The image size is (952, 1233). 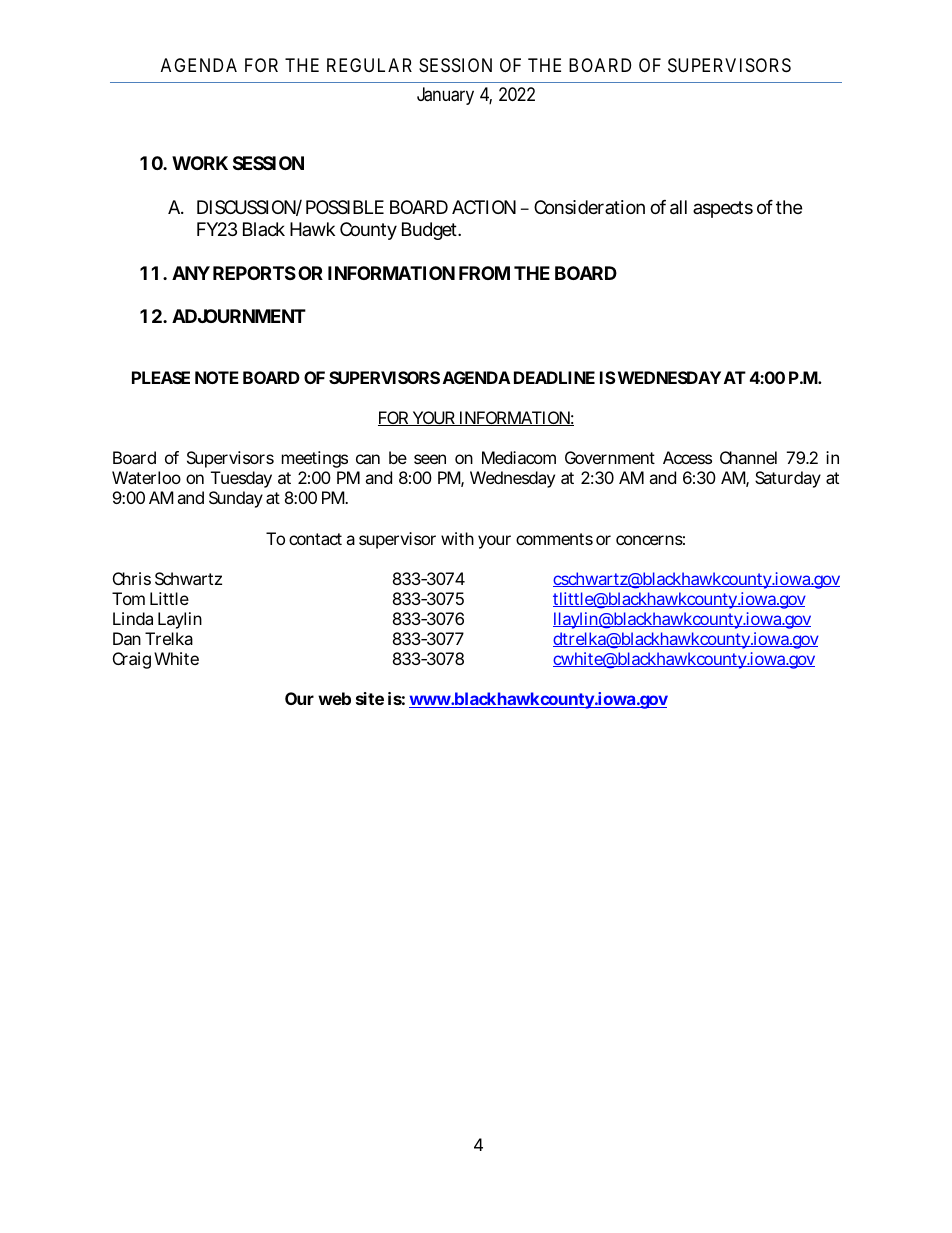 What do you see at coordinates (191, 273) in the screenshot?
I see `ANY` at bounding box center [191, 273].
